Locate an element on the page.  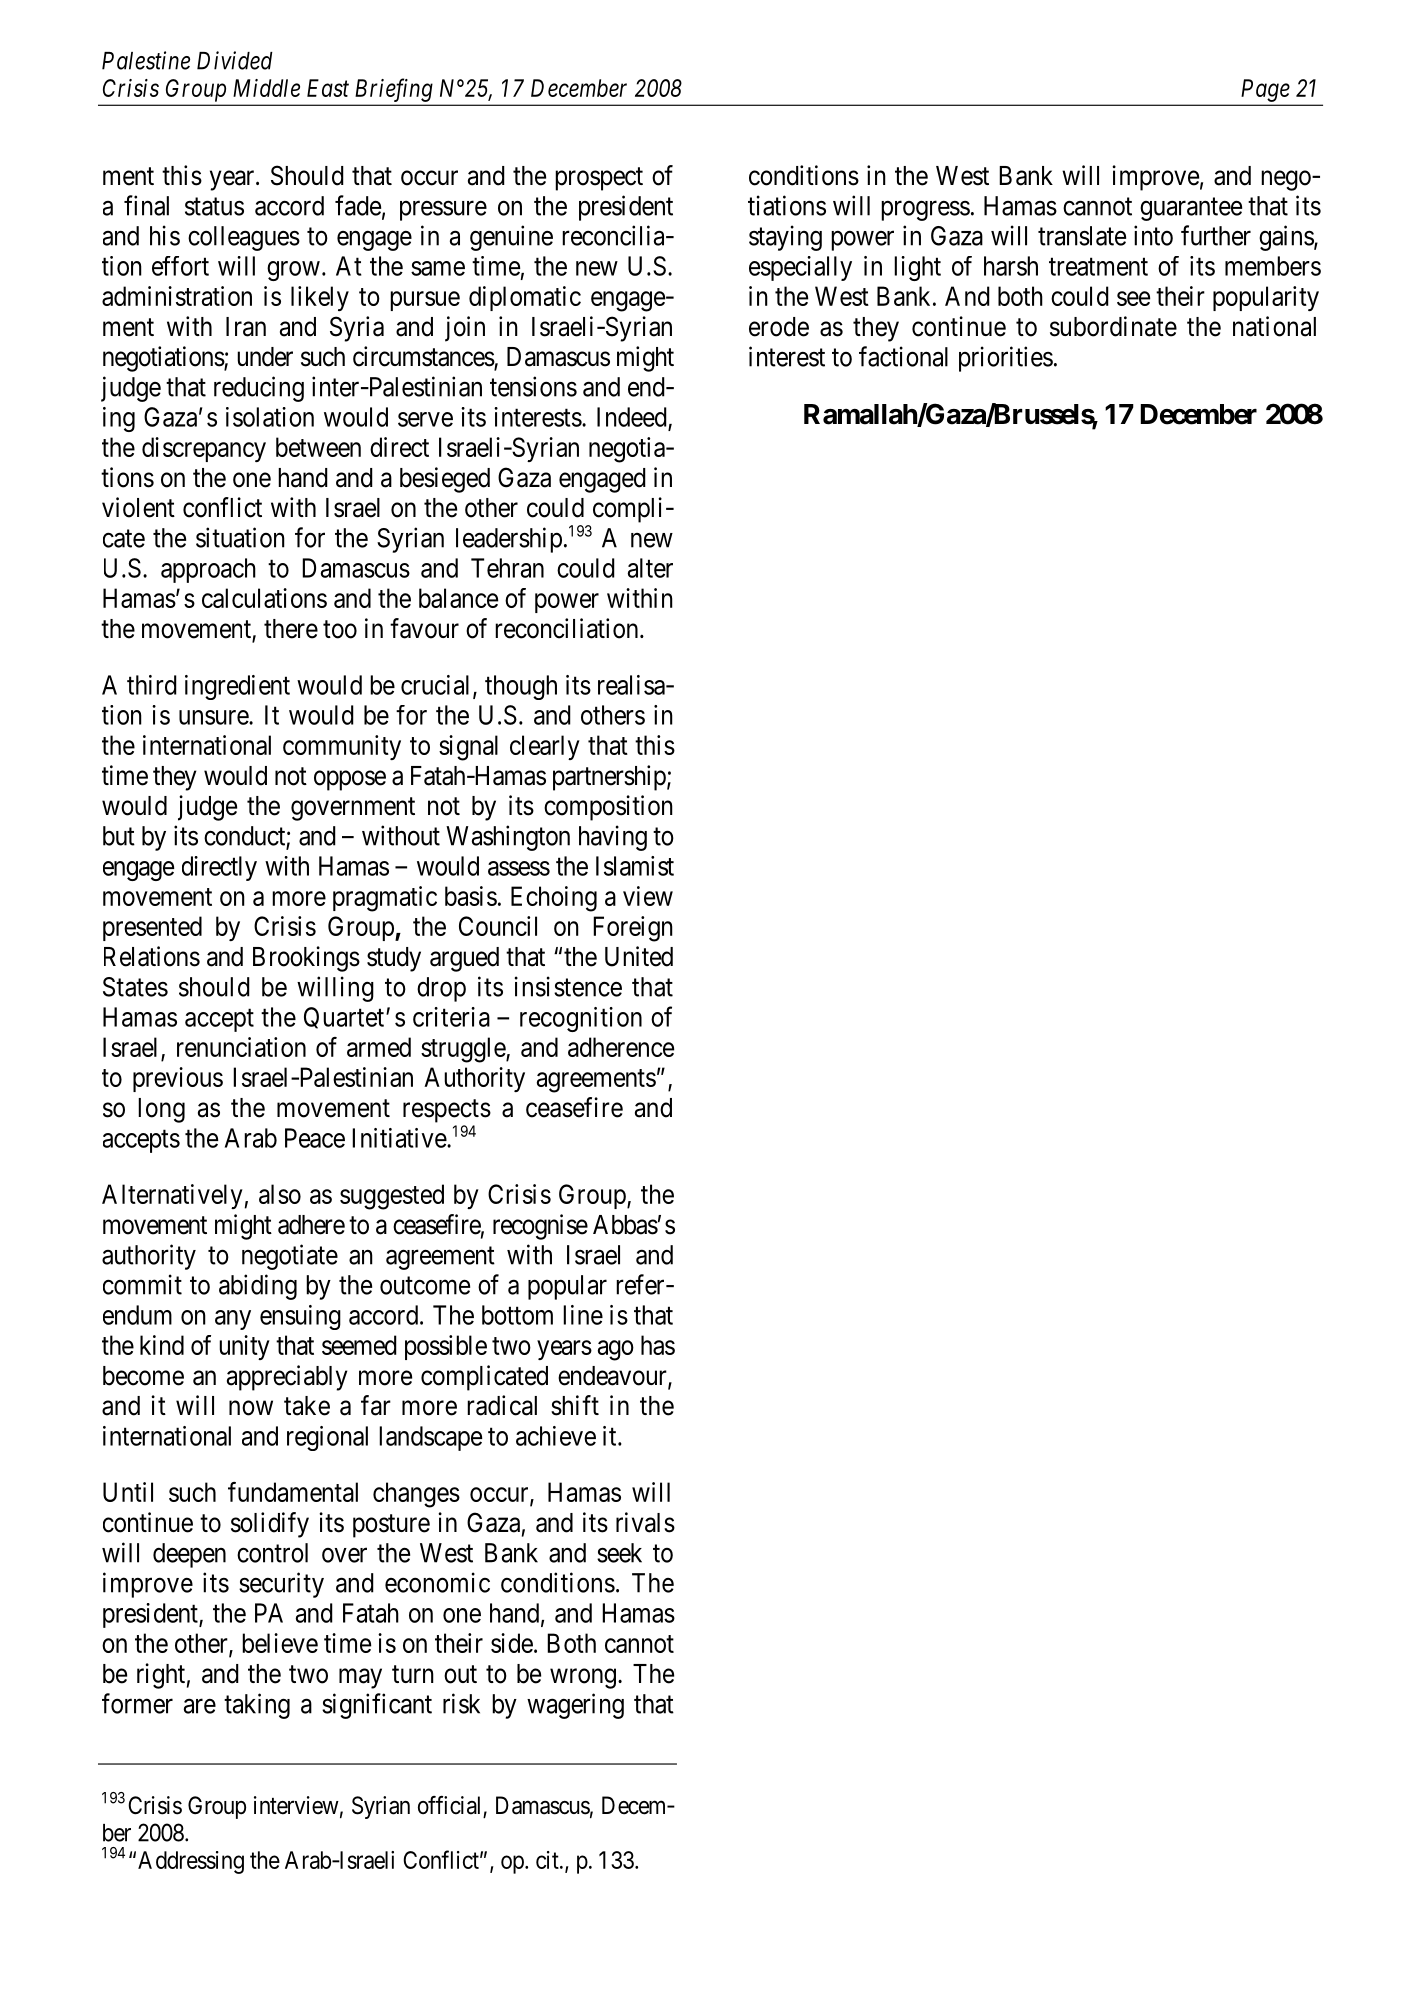
guarantee is located at coordinates (1191, 209).
